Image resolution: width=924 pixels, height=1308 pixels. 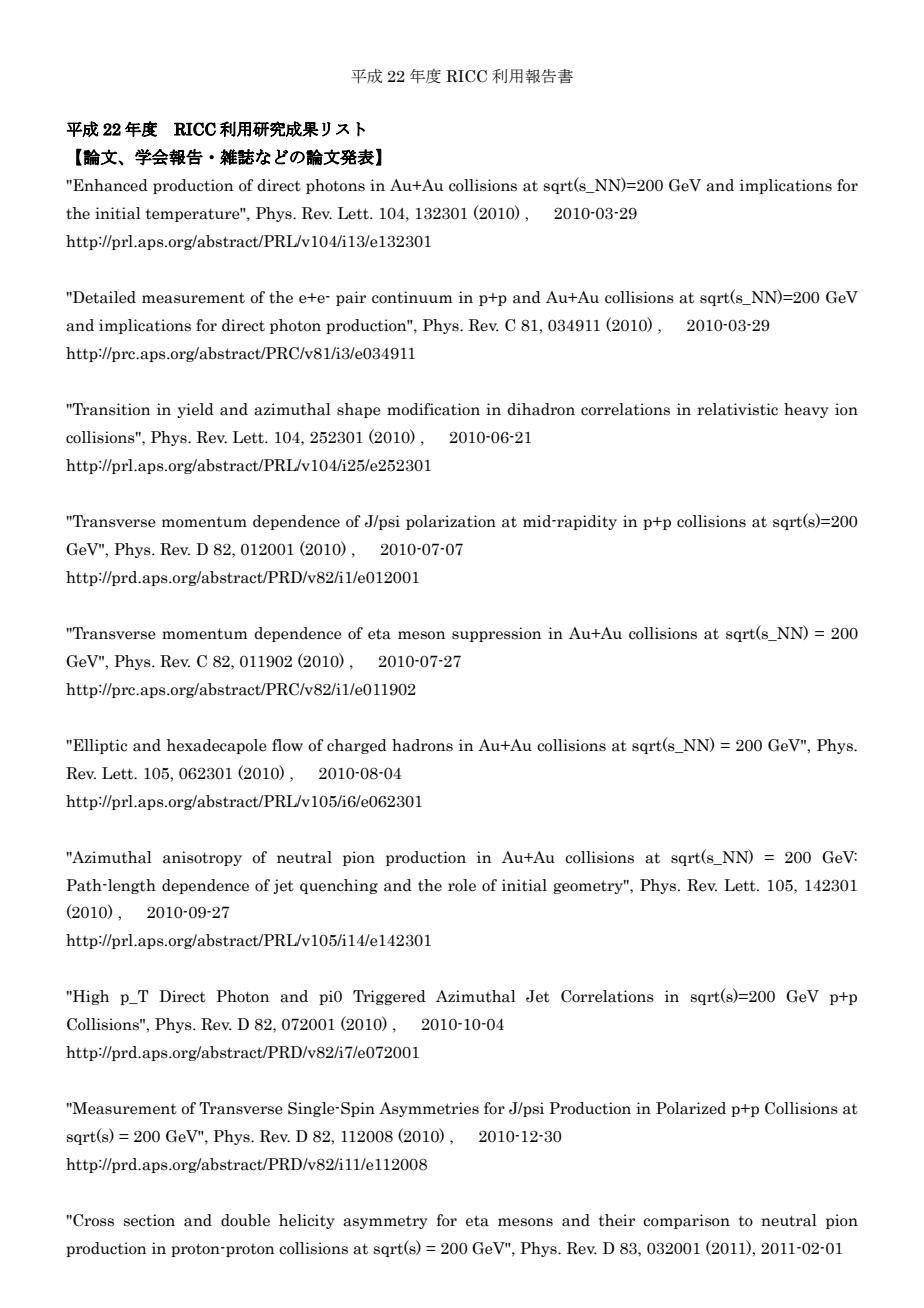 I want to click on continuum, so click(x=412, y=297).
